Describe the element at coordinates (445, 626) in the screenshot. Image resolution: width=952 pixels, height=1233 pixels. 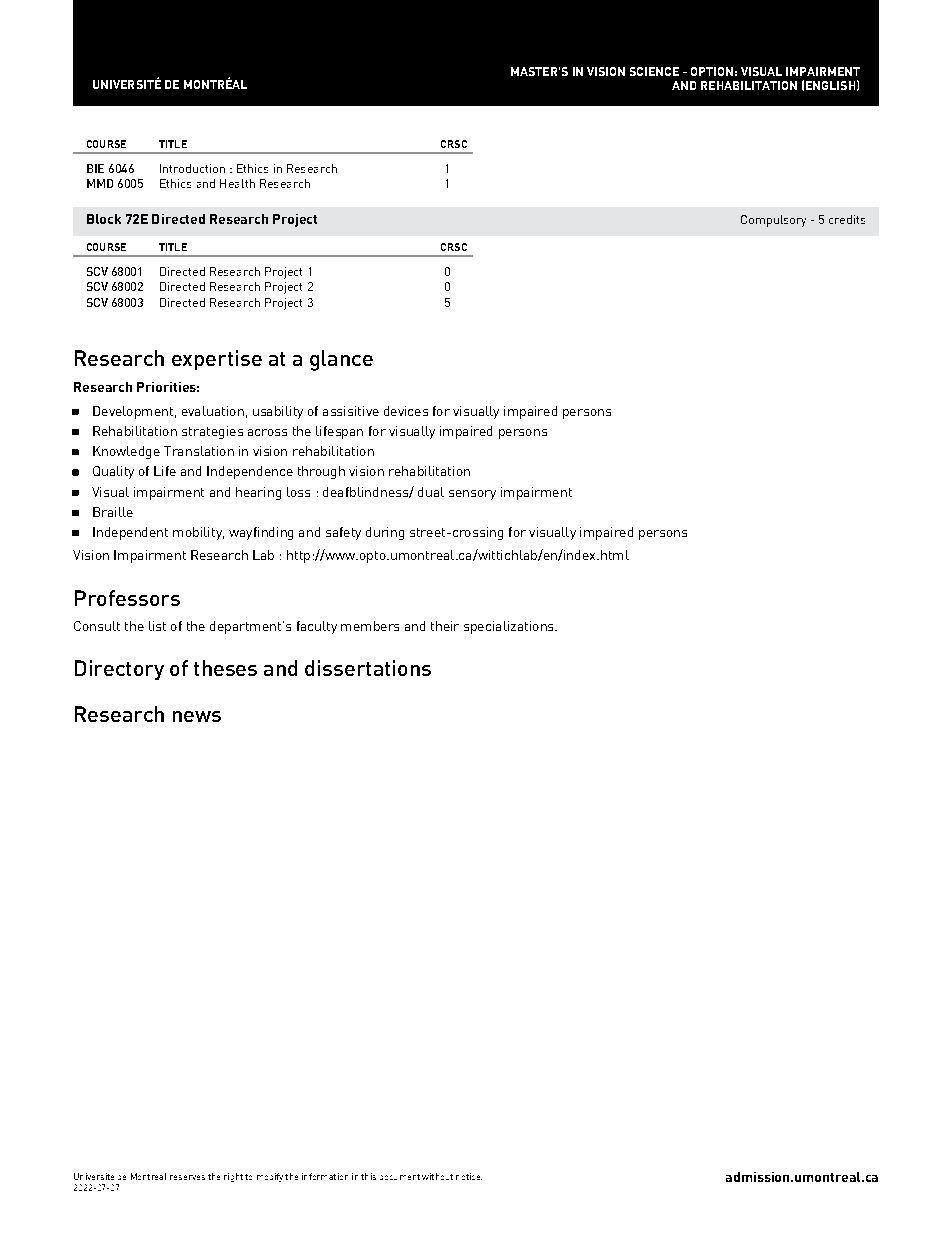
I see `their` at that location.
